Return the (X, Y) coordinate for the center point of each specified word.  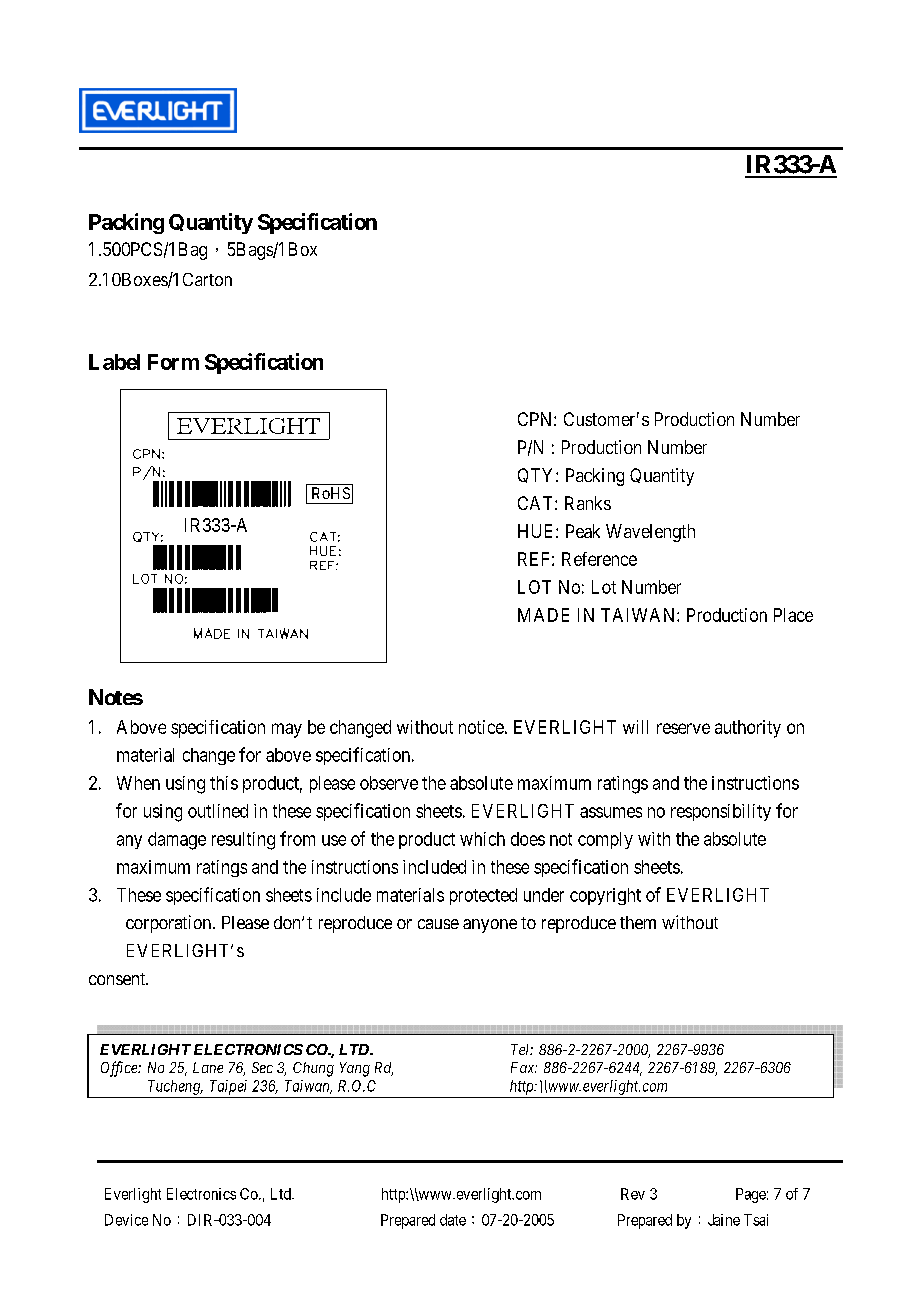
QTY (537, 475)
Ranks (588, 503)
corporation (170, 924)
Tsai (756, 1220)
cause (438, 924)
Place (793, 615)
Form (173, 362)
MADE (543, 615)
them (638, 922)
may (287, 730)
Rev (633, 1194)
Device (126, 1220)
